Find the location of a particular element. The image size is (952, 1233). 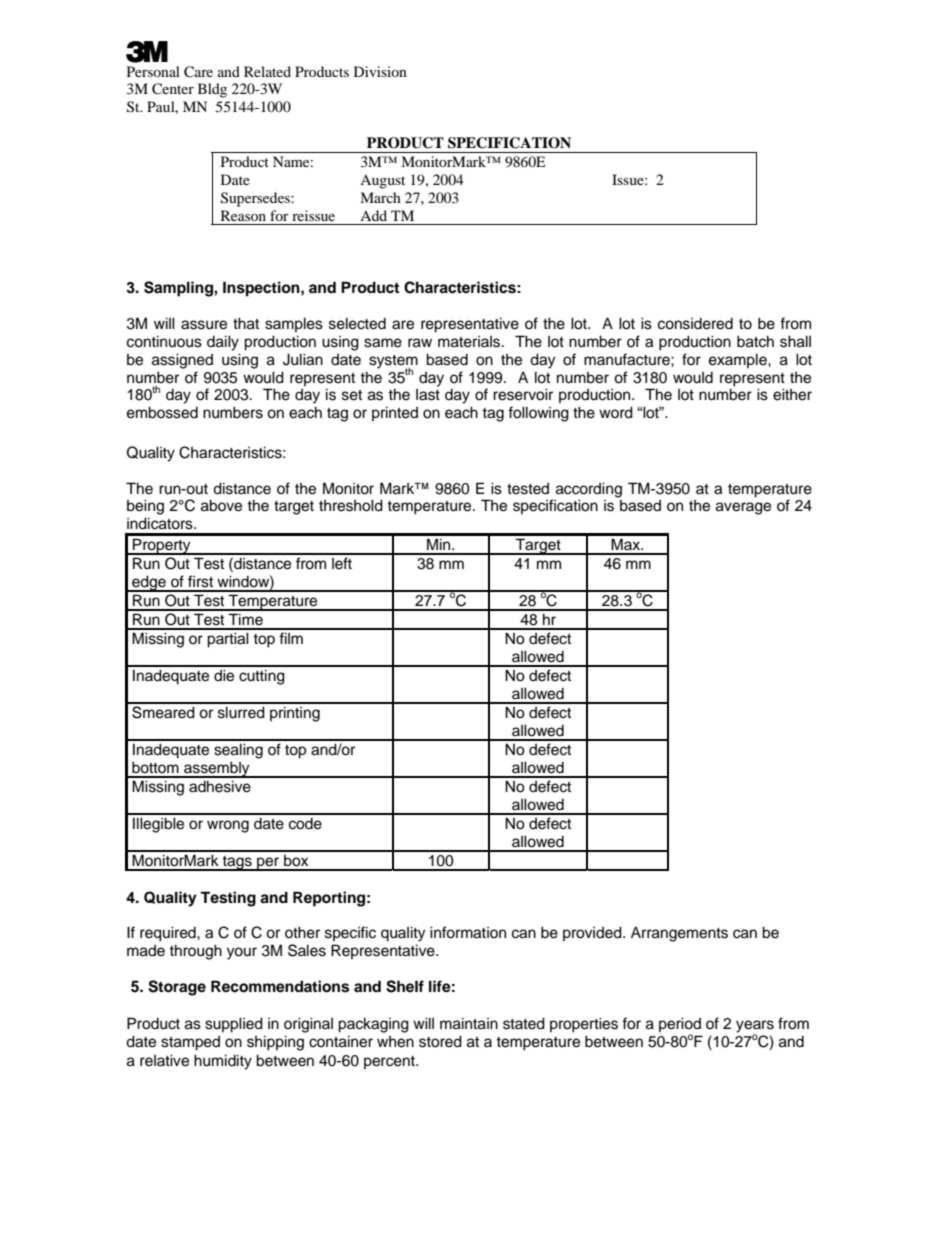

Division is located at coordinates (380, 71).
